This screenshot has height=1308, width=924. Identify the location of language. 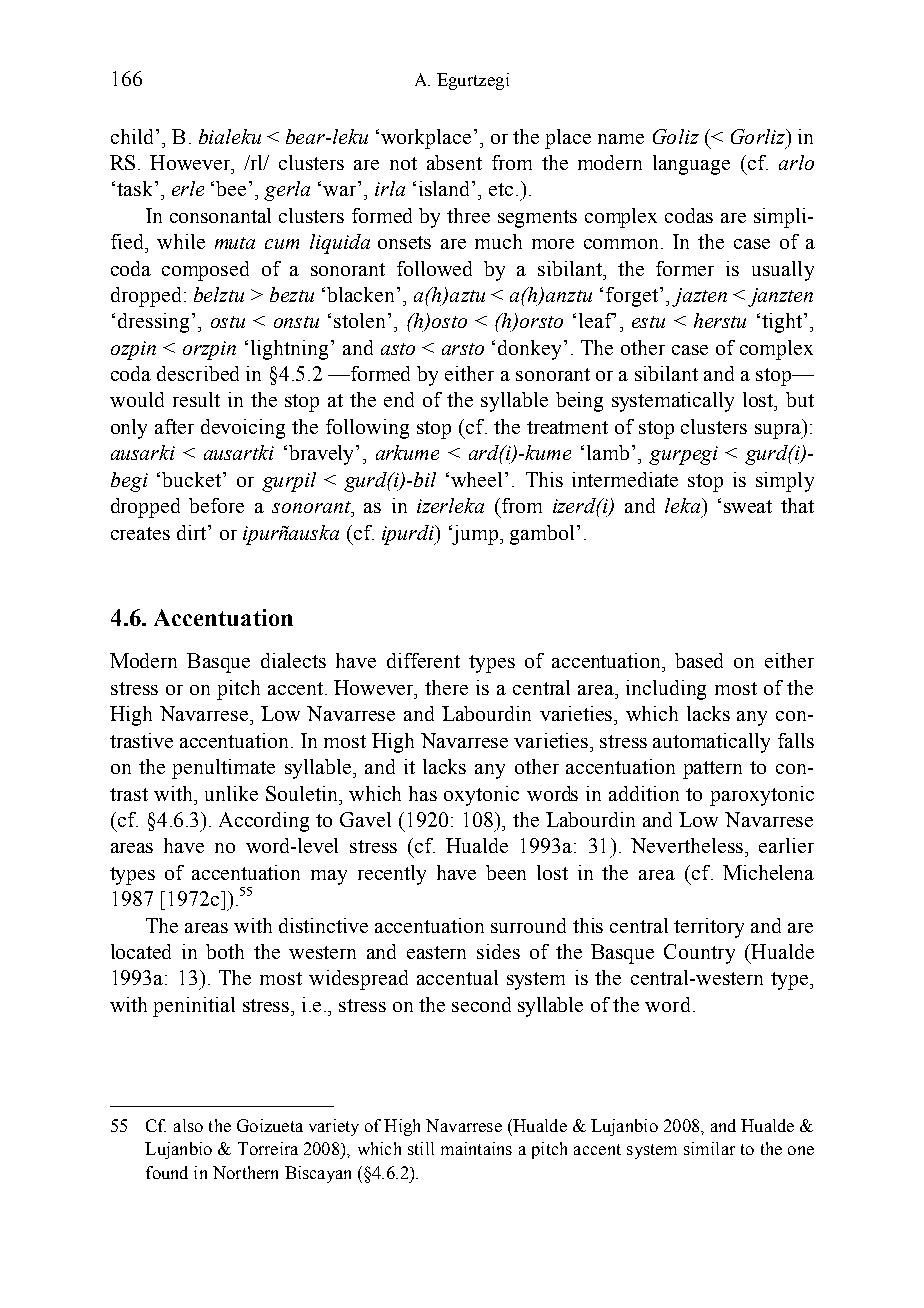
(691, 165).
